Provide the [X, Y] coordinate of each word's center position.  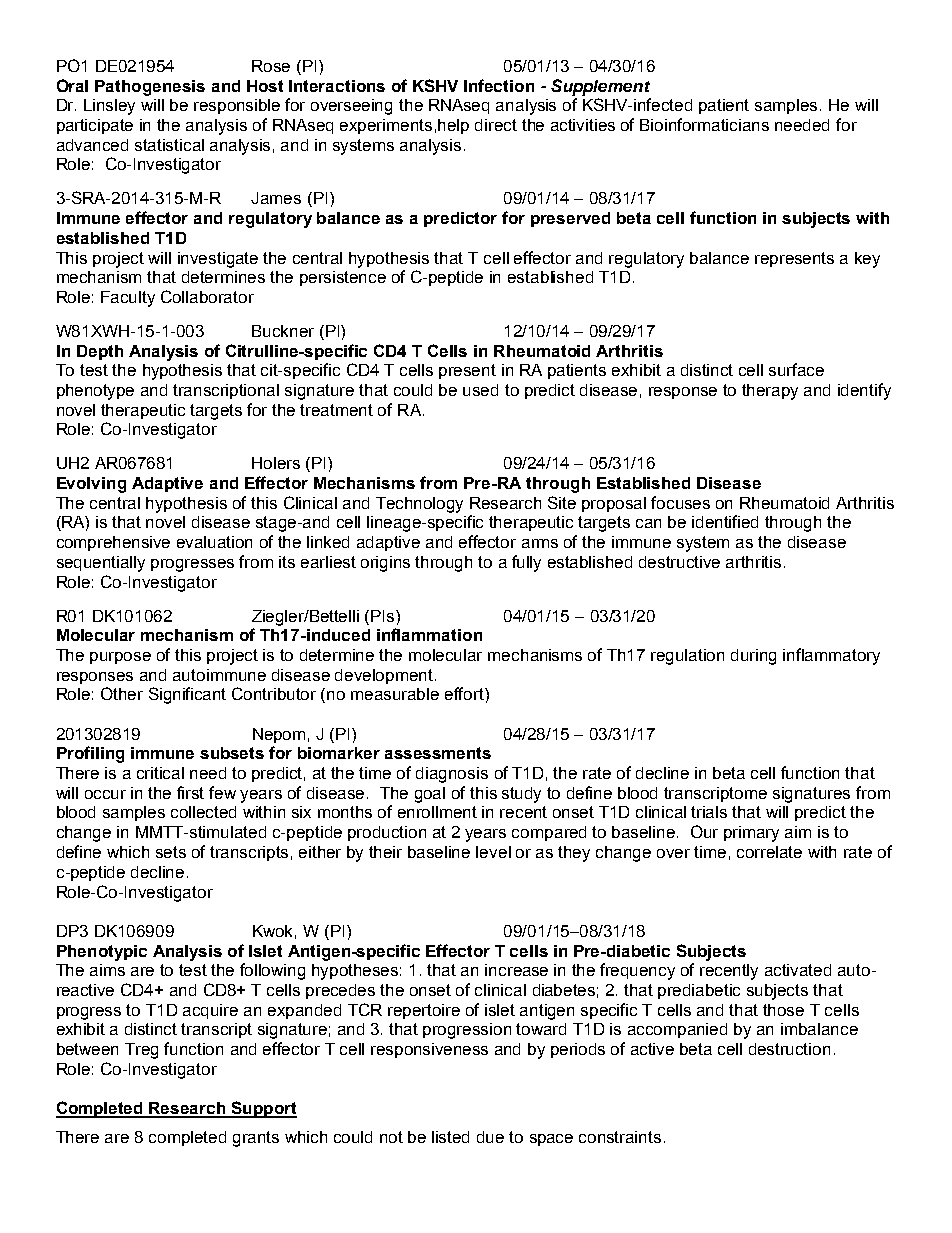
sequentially [101, 564]
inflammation [429, 634]
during [753, 657]
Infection [499, 85]
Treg [141, 1051]
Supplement [600, 87]
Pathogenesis [150, 88]
